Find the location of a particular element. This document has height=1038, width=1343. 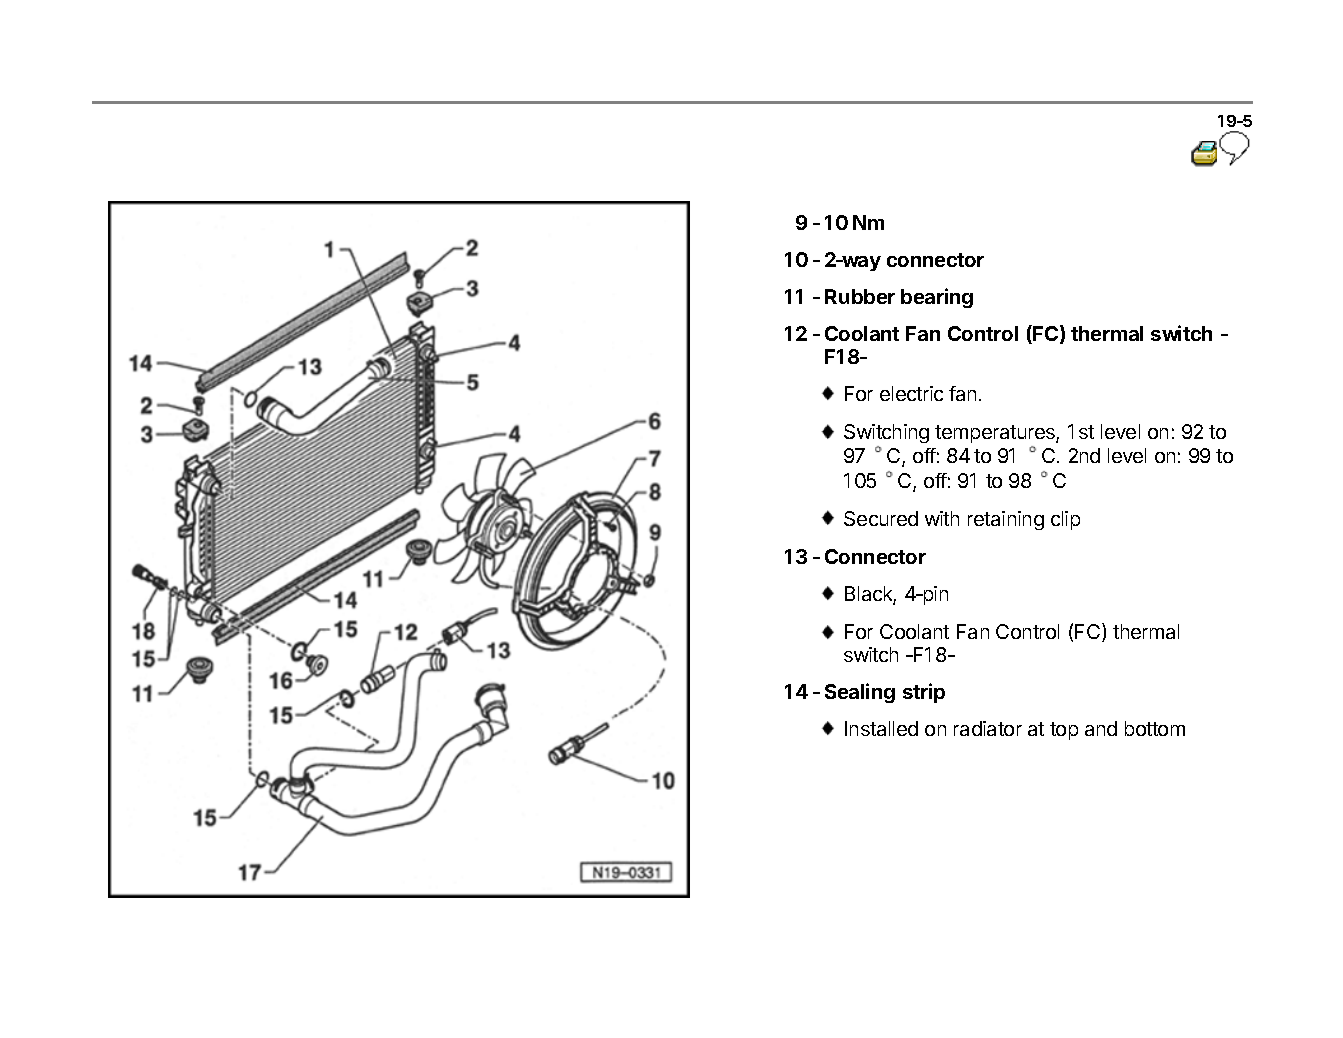

retaining is located at coordinates (1006, 520).
